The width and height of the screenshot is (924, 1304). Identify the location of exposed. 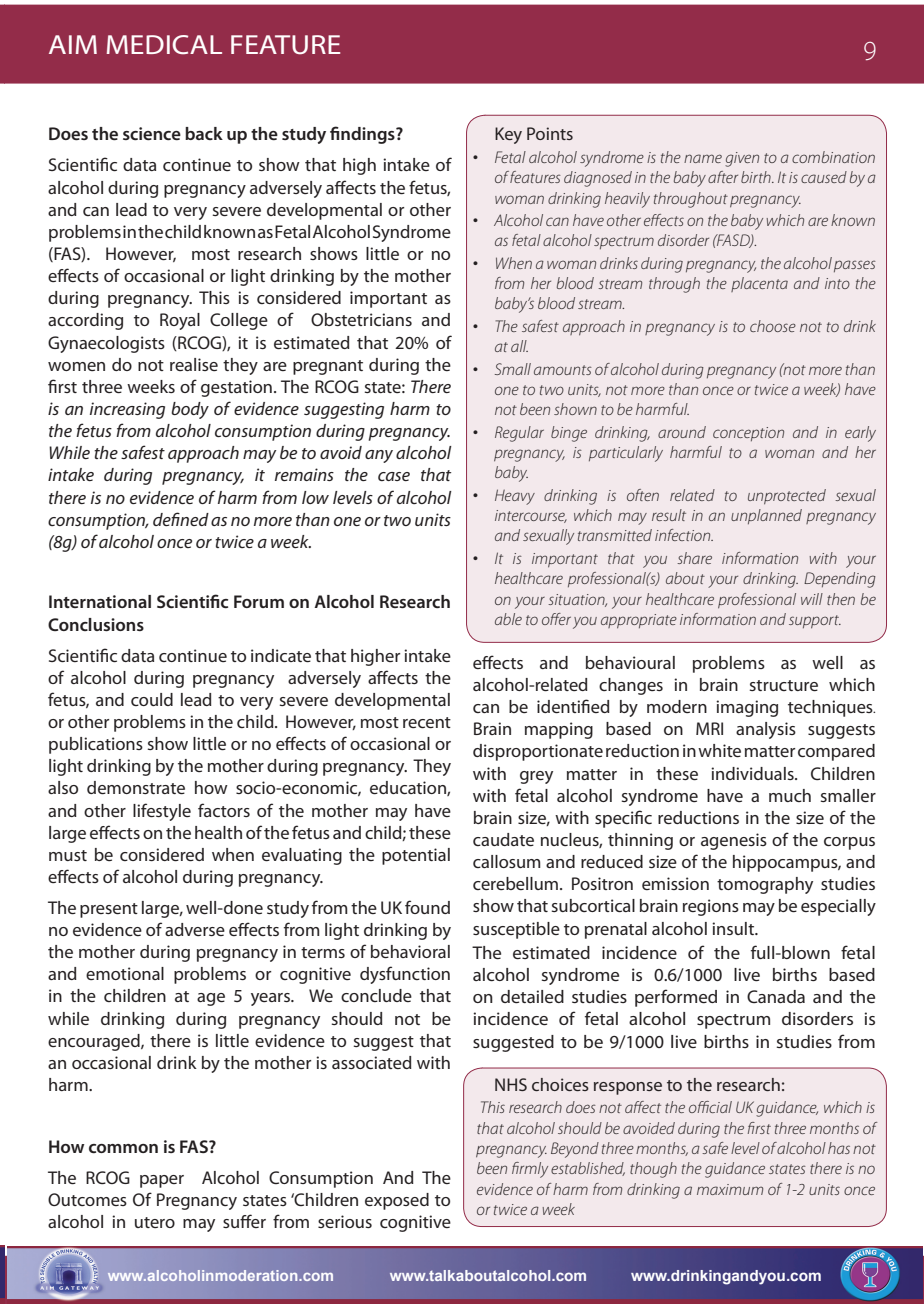
(397, 1201).
